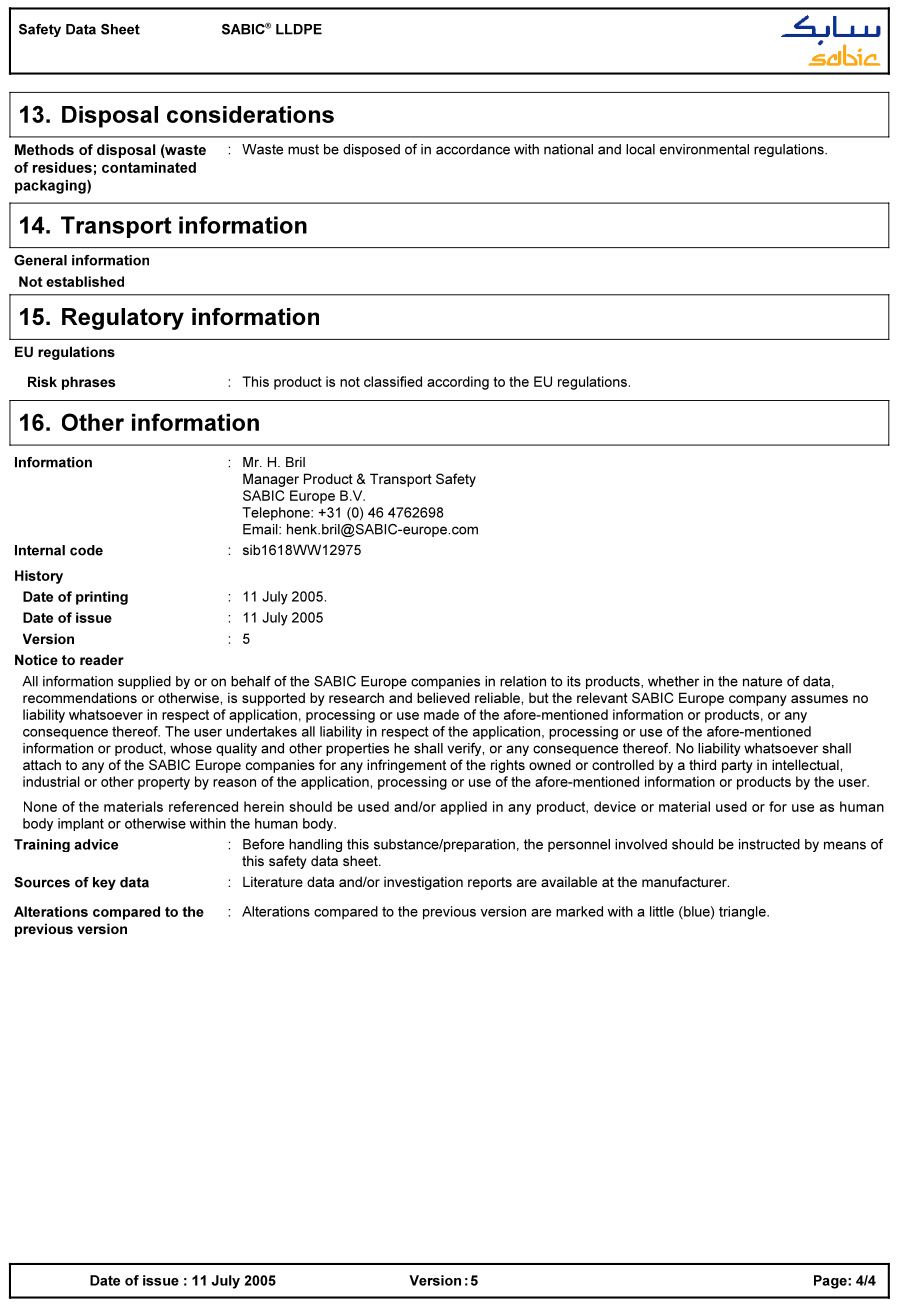 The width and height of the page is (924, 1308). I want to click on investigation, so click(423, 883).
